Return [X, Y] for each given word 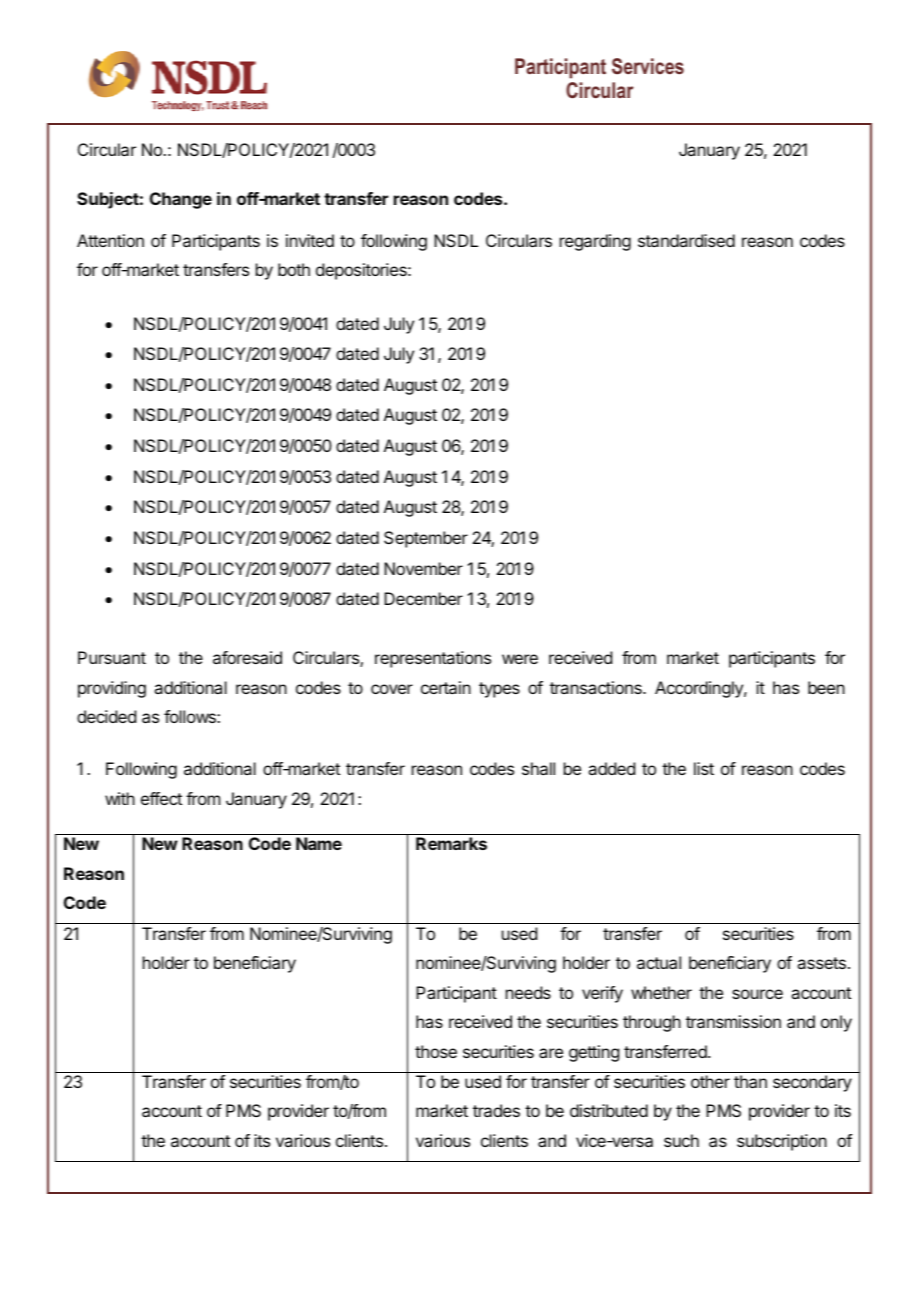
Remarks [451, 843]
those [436, 1051]
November [423, 568]
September [426, 539]
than [750, 1081]
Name [319, 843]
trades [496, 1110]
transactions [597, 687]
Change [181, 200]
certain [446, 687]
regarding [595, 242]
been [826, 687]
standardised [686, 240]
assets [821, 963]
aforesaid [247, 657]
